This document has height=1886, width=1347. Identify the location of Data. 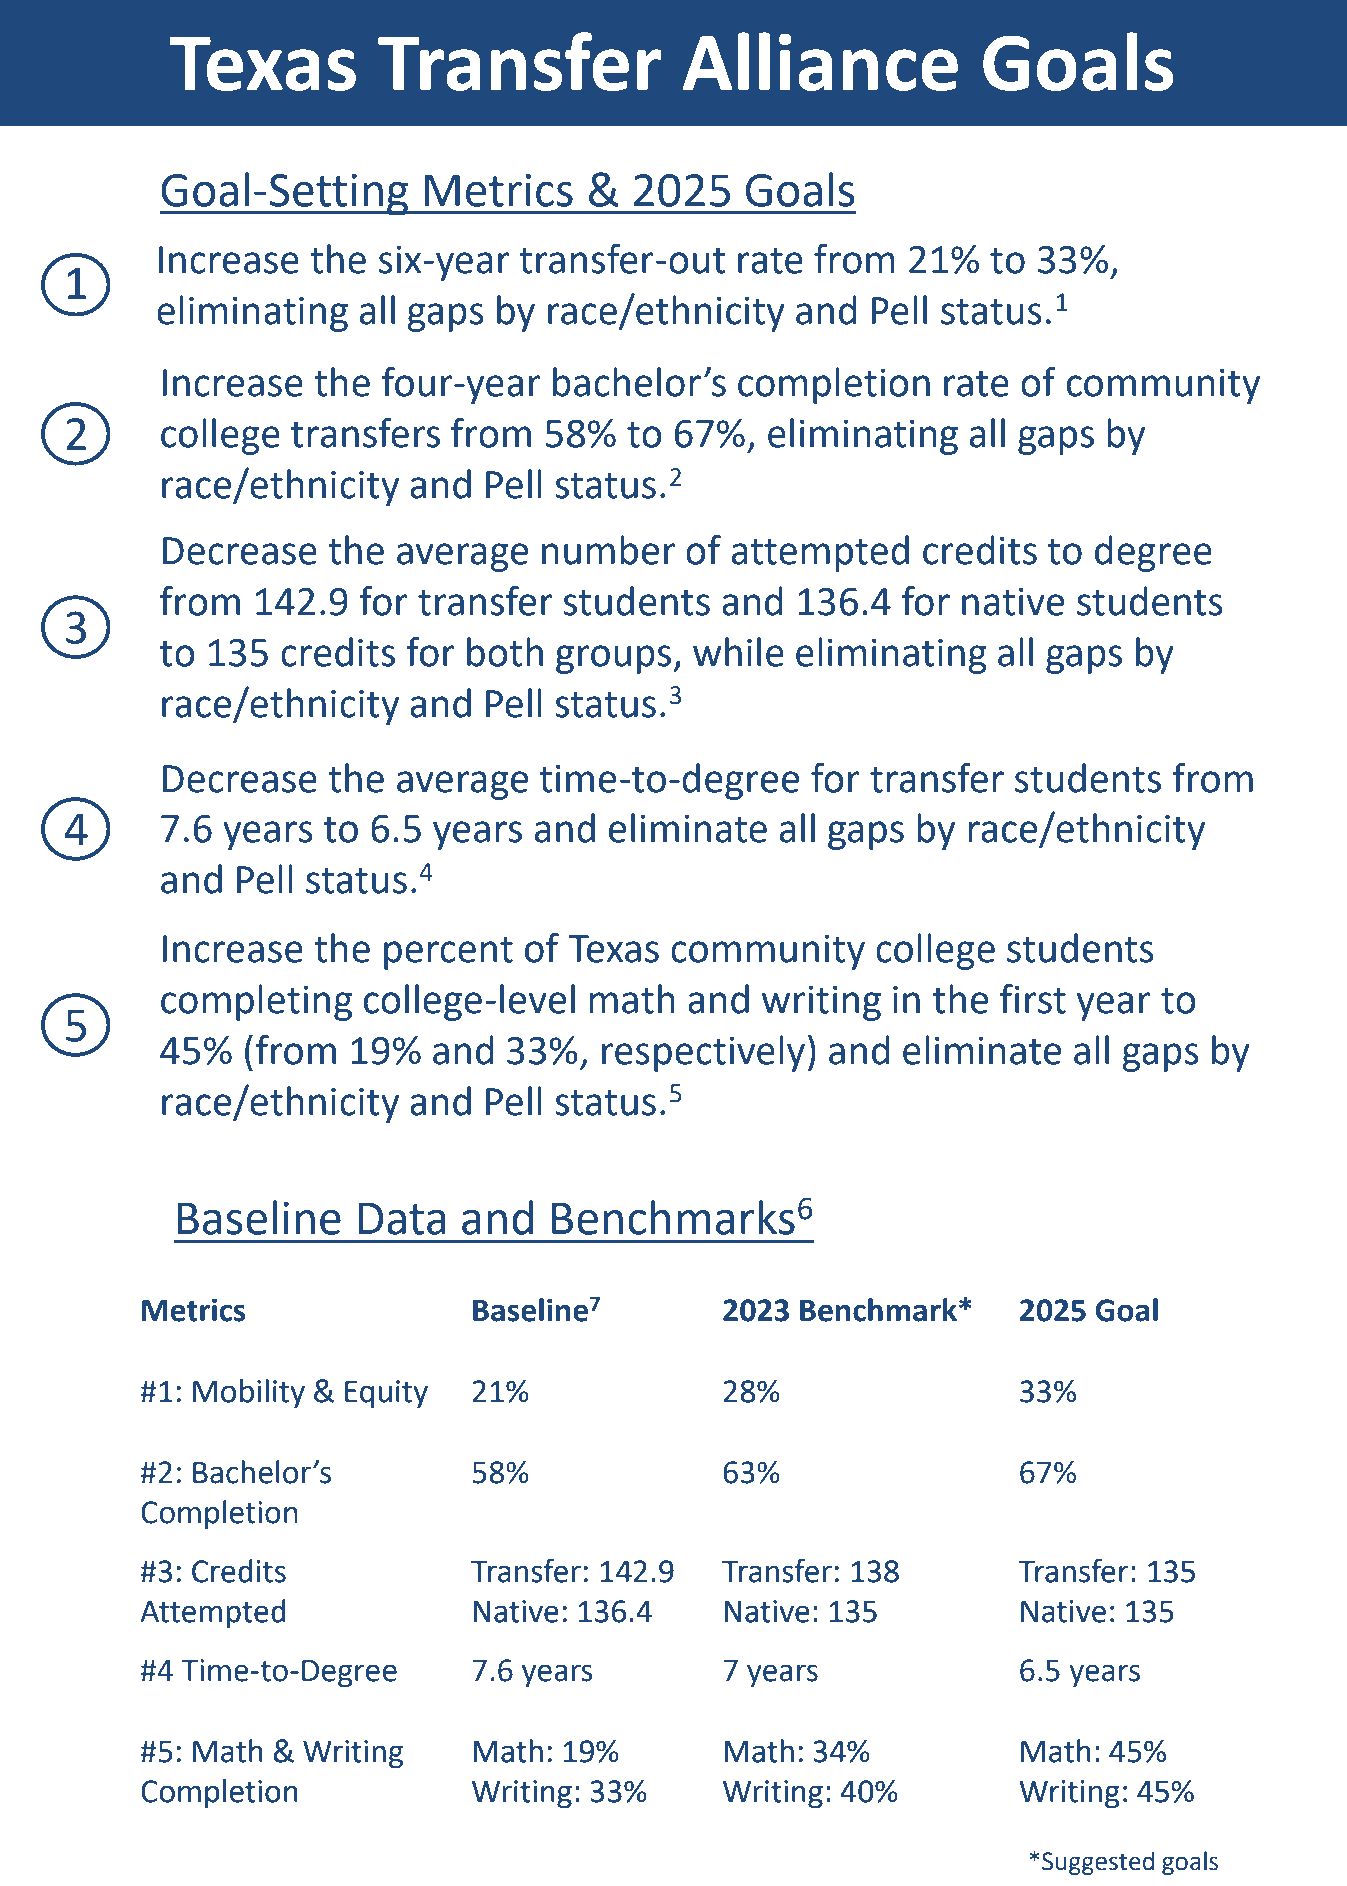
(402, 1218).
